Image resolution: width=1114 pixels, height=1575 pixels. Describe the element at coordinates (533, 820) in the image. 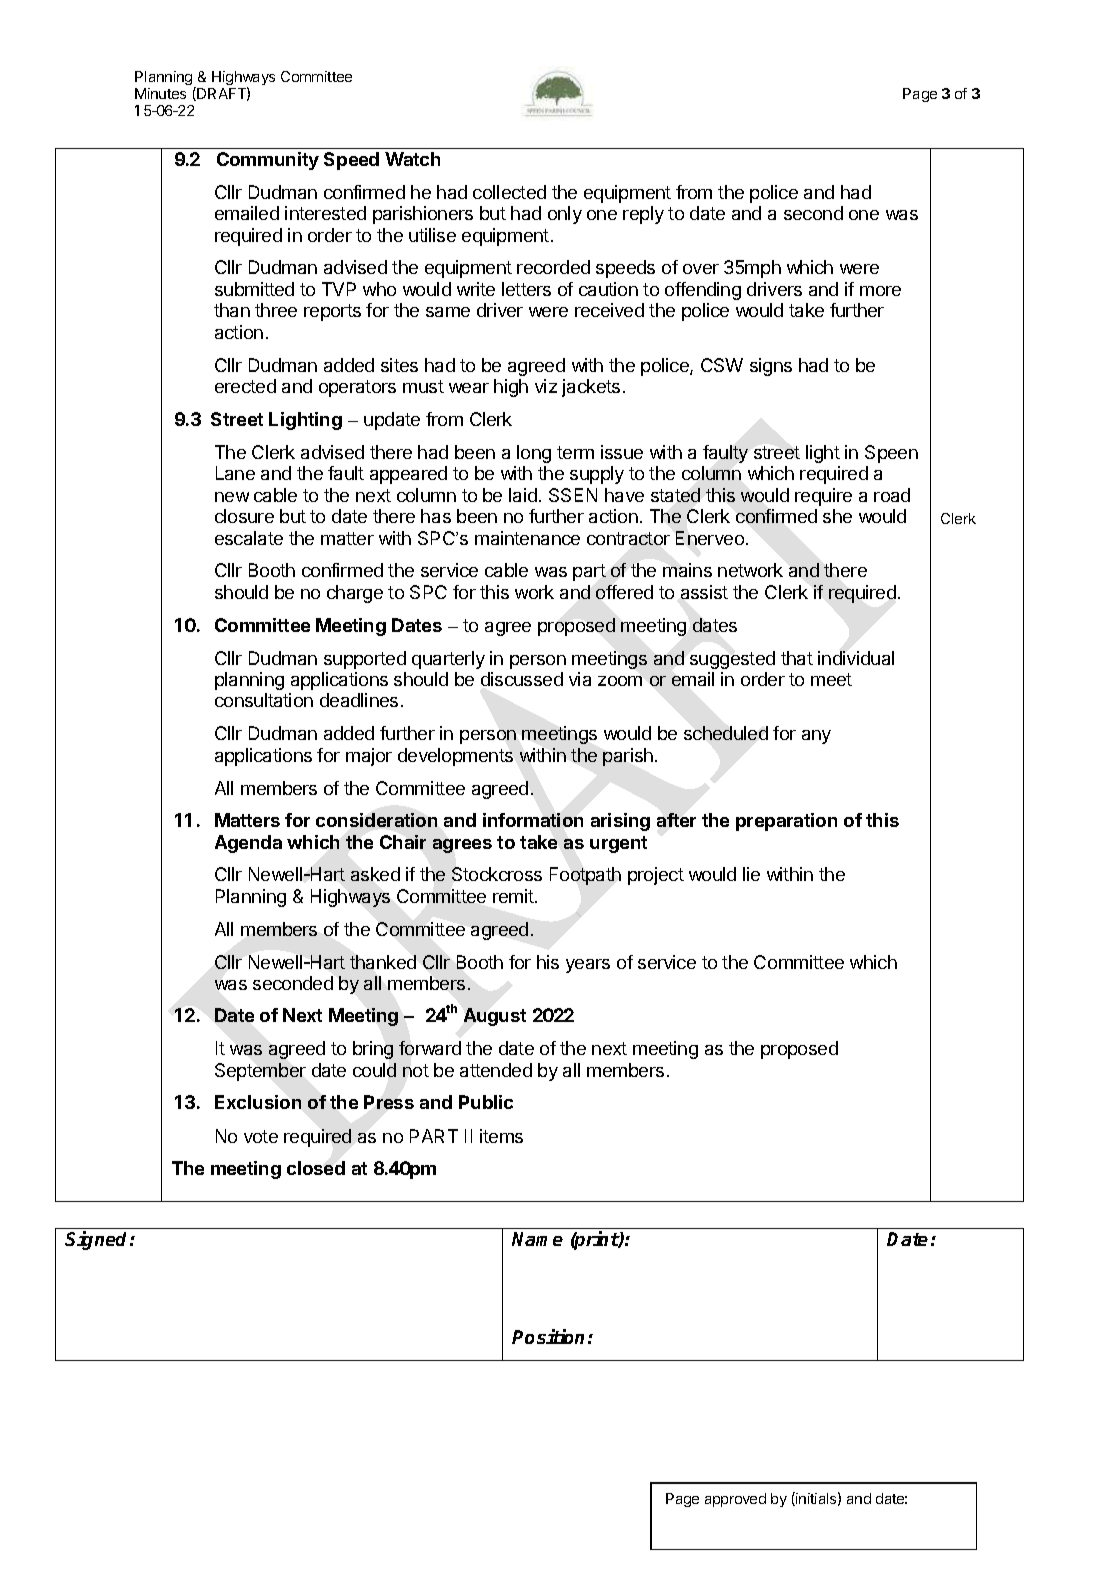

I see `information` at that location.
